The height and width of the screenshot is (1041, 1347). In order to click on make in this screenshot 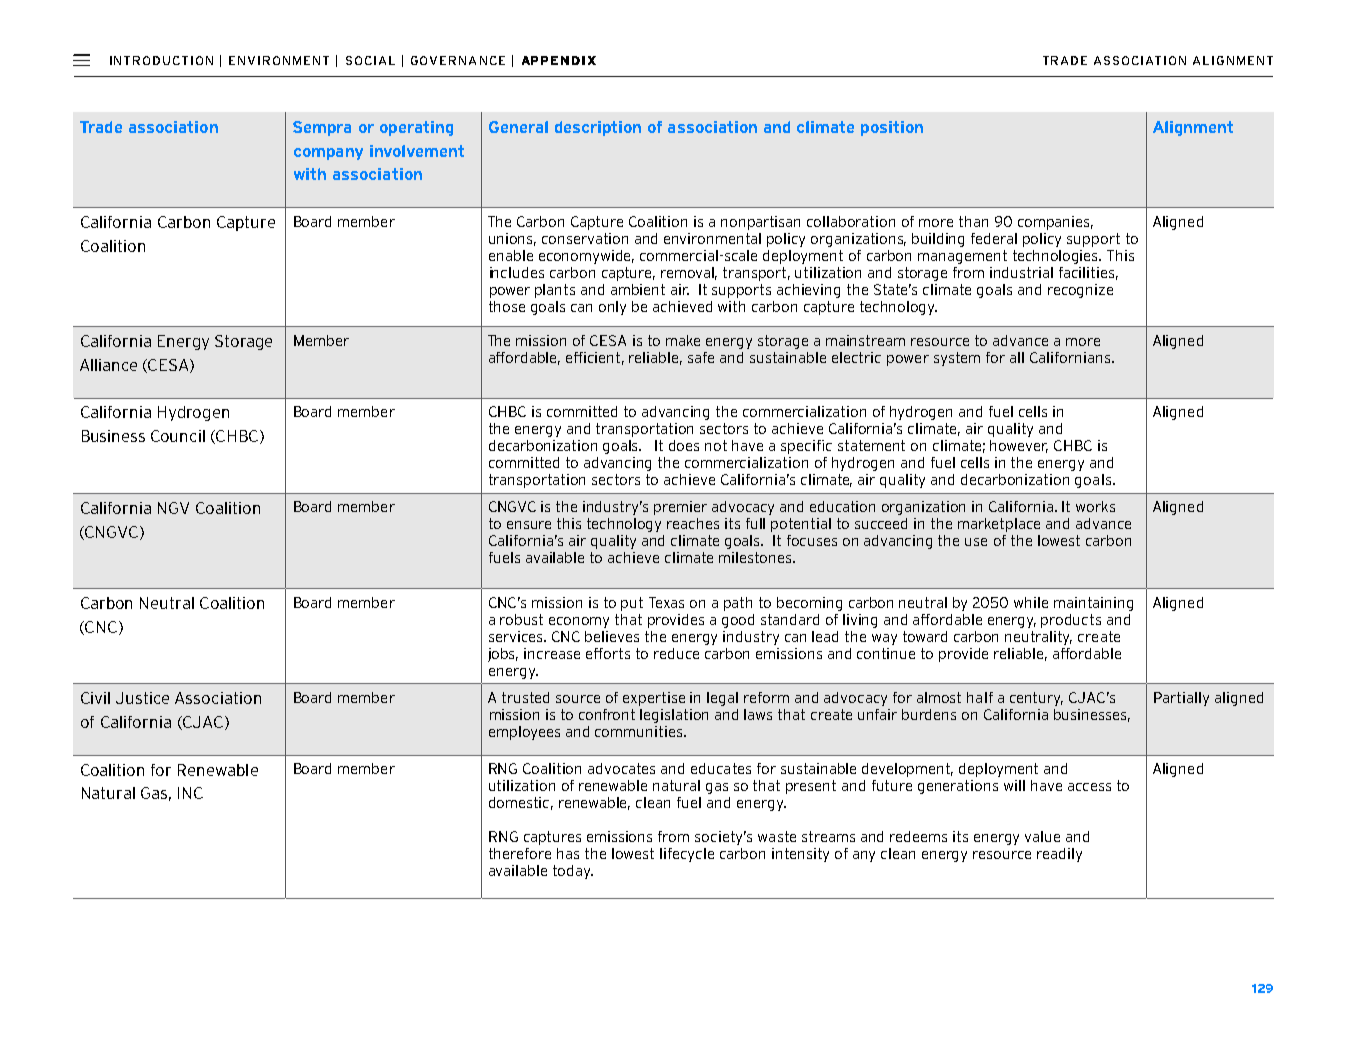, I will do `click(683, 340)`.
